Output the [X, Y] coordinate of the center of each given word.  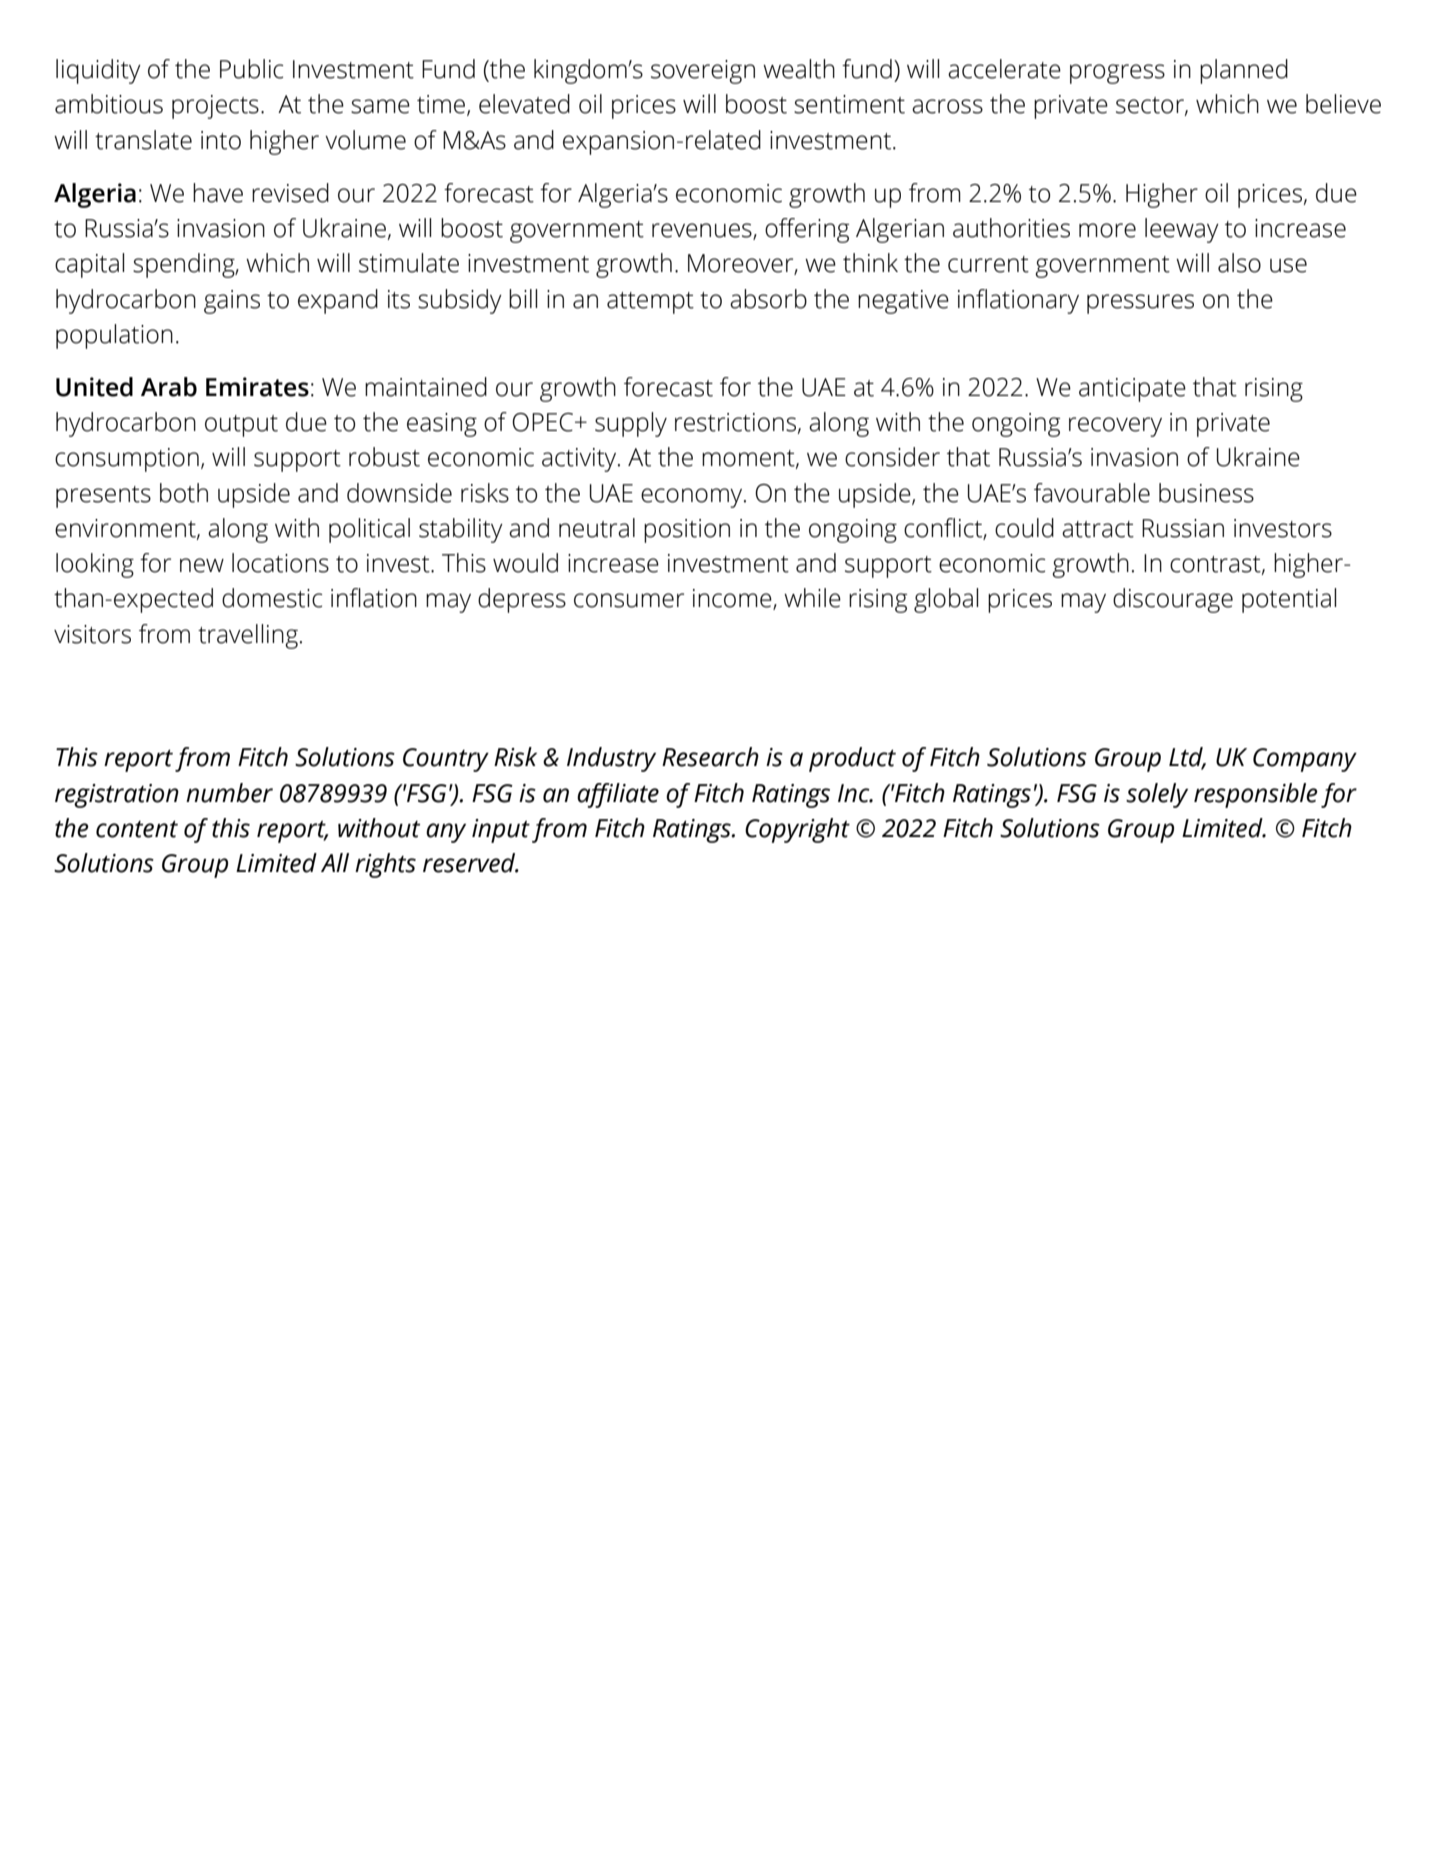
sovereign [703, 72]
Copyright [797, 830]
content [137, 829]
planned [1244, 71]
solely [1157, 795]
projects [215, 107]
